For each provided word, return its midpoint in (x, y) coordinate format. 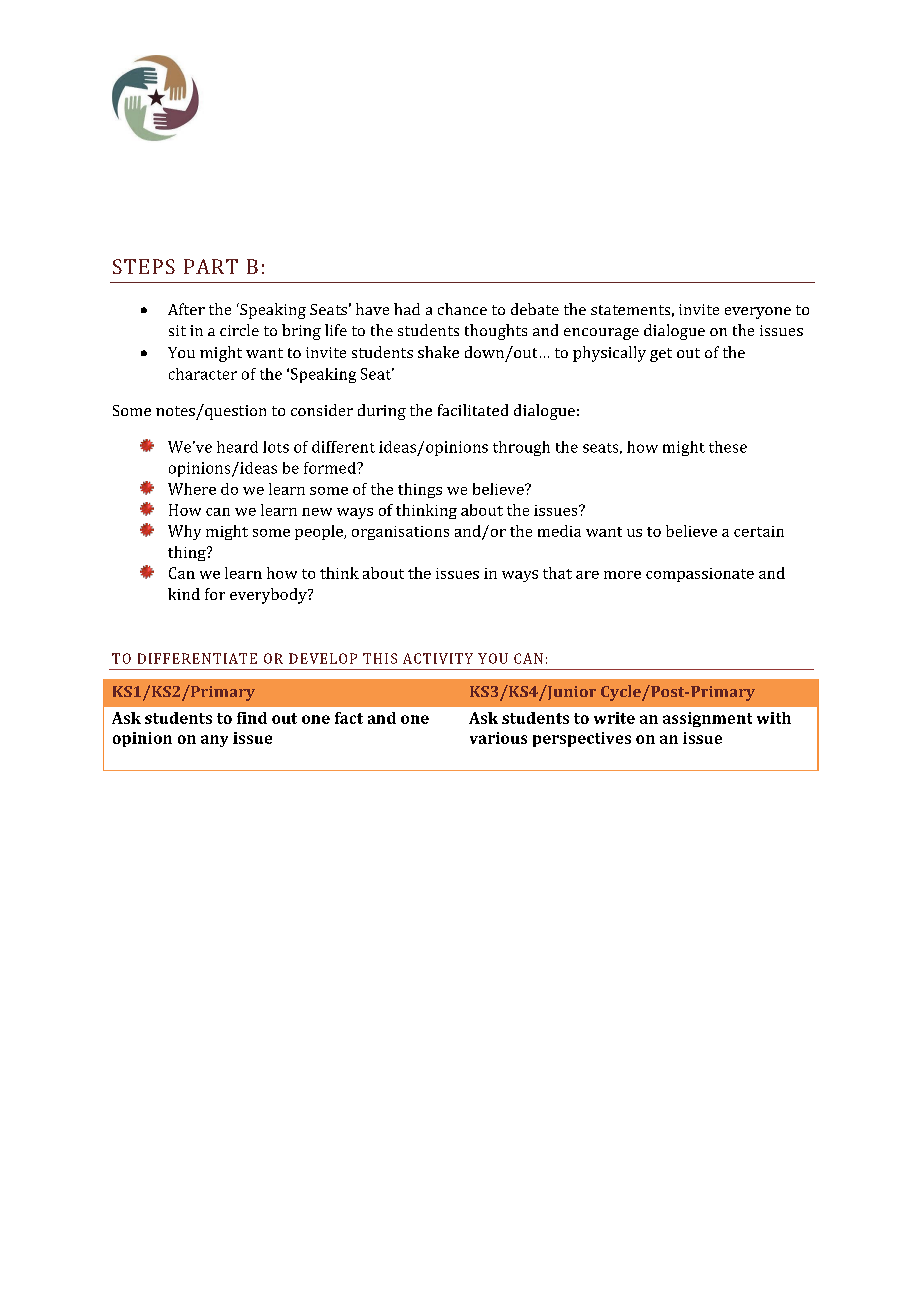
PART (211, 266)
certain (759, 531)
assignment (707, 719)
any (214, 741)
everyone (758, 313)
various (498, 738)
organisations (400, 533)
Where (192, 489)
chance (462, 309)
